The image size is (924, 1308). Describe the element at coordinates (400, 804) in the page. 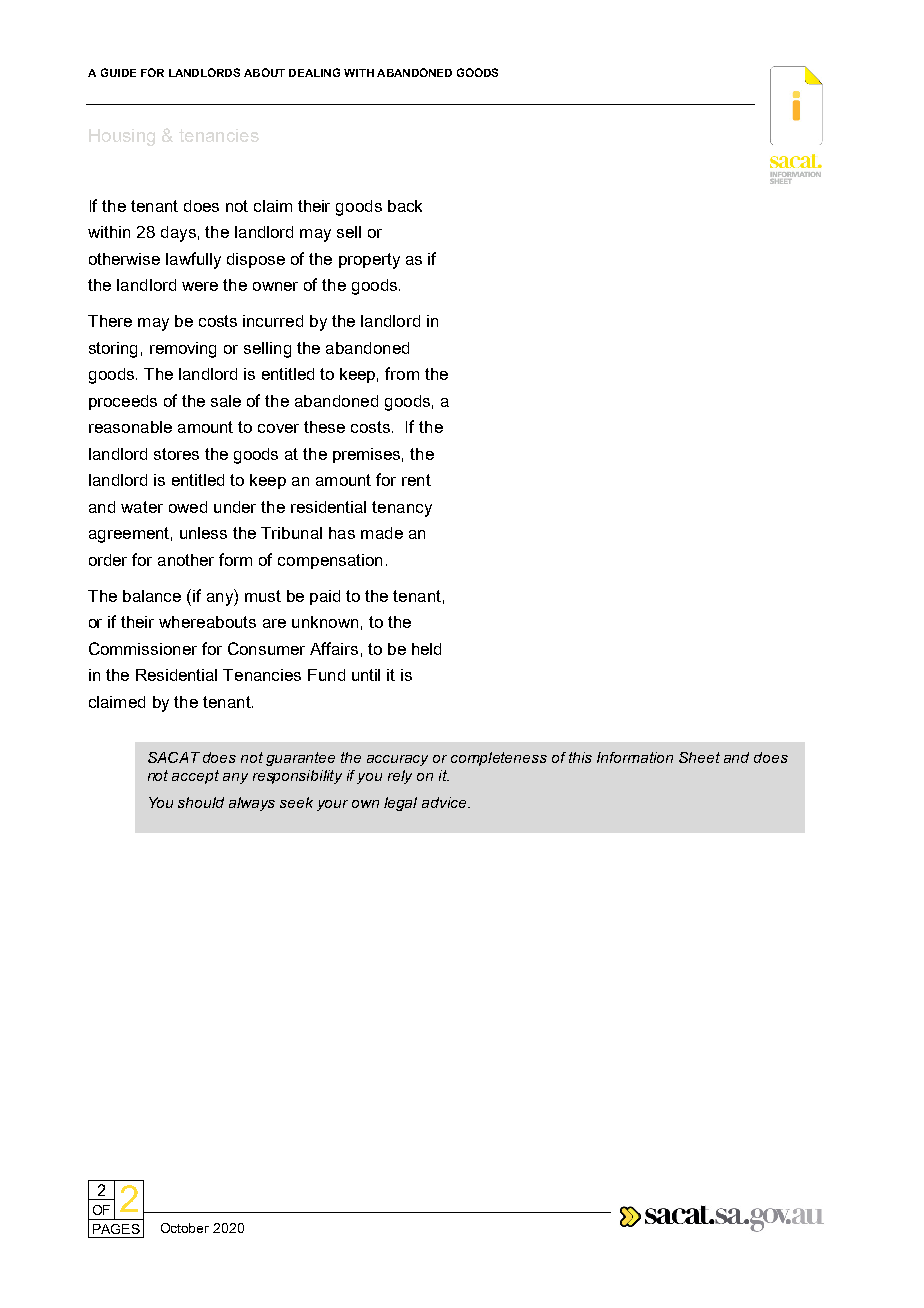

I see `legal` at that location.
